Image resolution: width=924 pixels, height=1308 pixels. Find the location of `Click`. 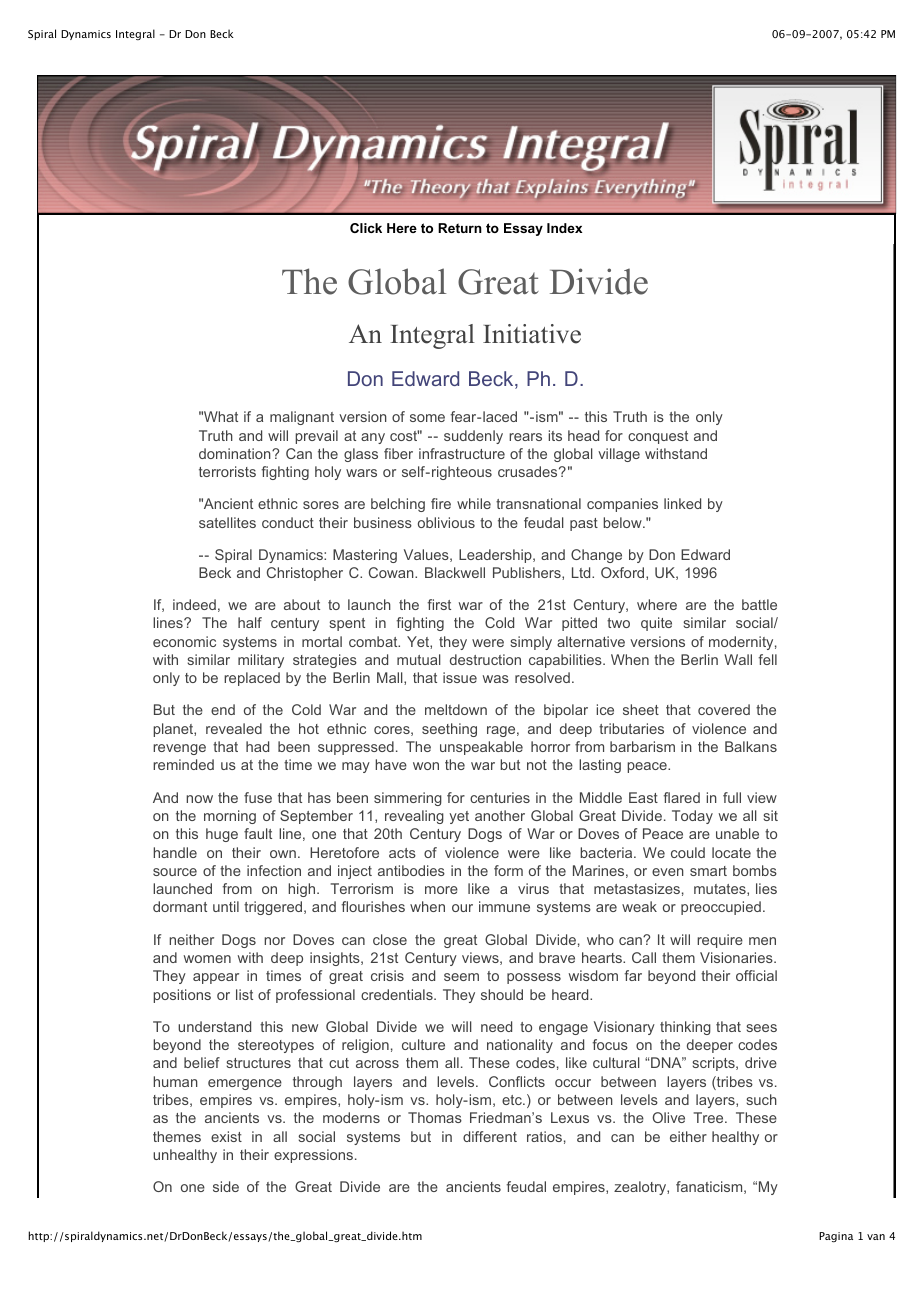

Click is located at coordinates (366, 228).
